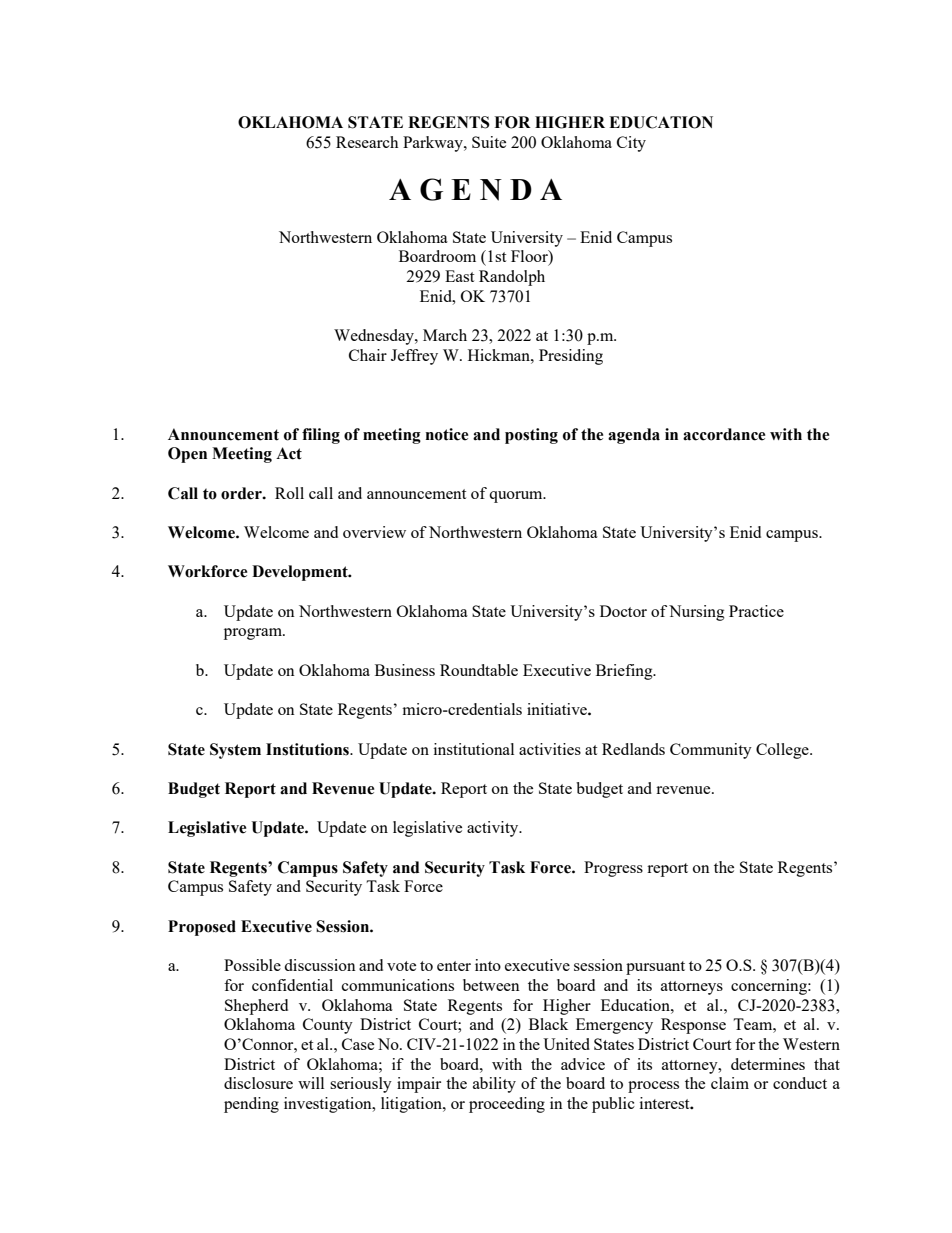  What do you see at coordinates (321, 436) in the screenshot?
I see `filing` at bounding box center [321, 436].
